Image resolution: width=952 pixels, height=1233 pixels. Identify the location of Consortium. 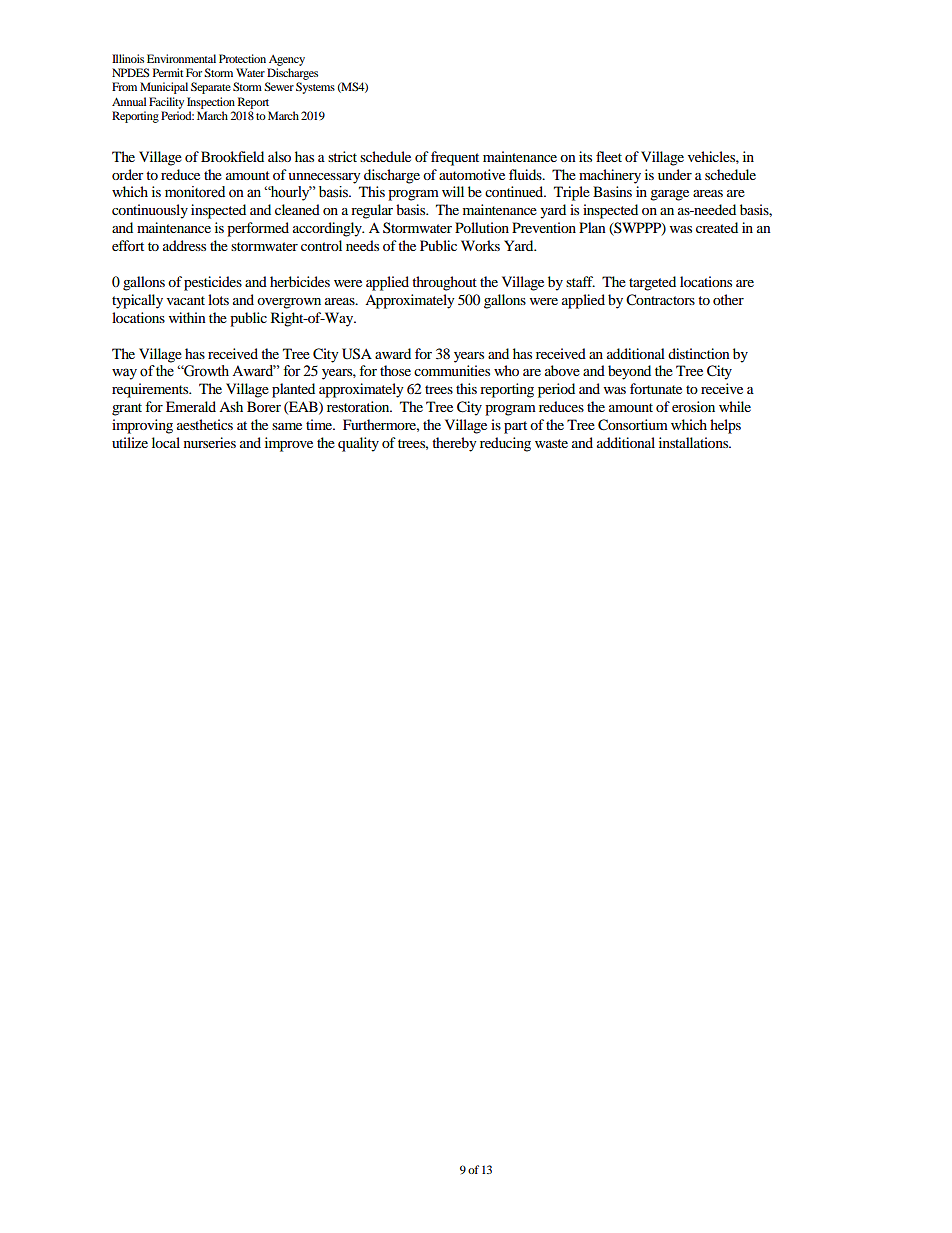
(633, 425).
